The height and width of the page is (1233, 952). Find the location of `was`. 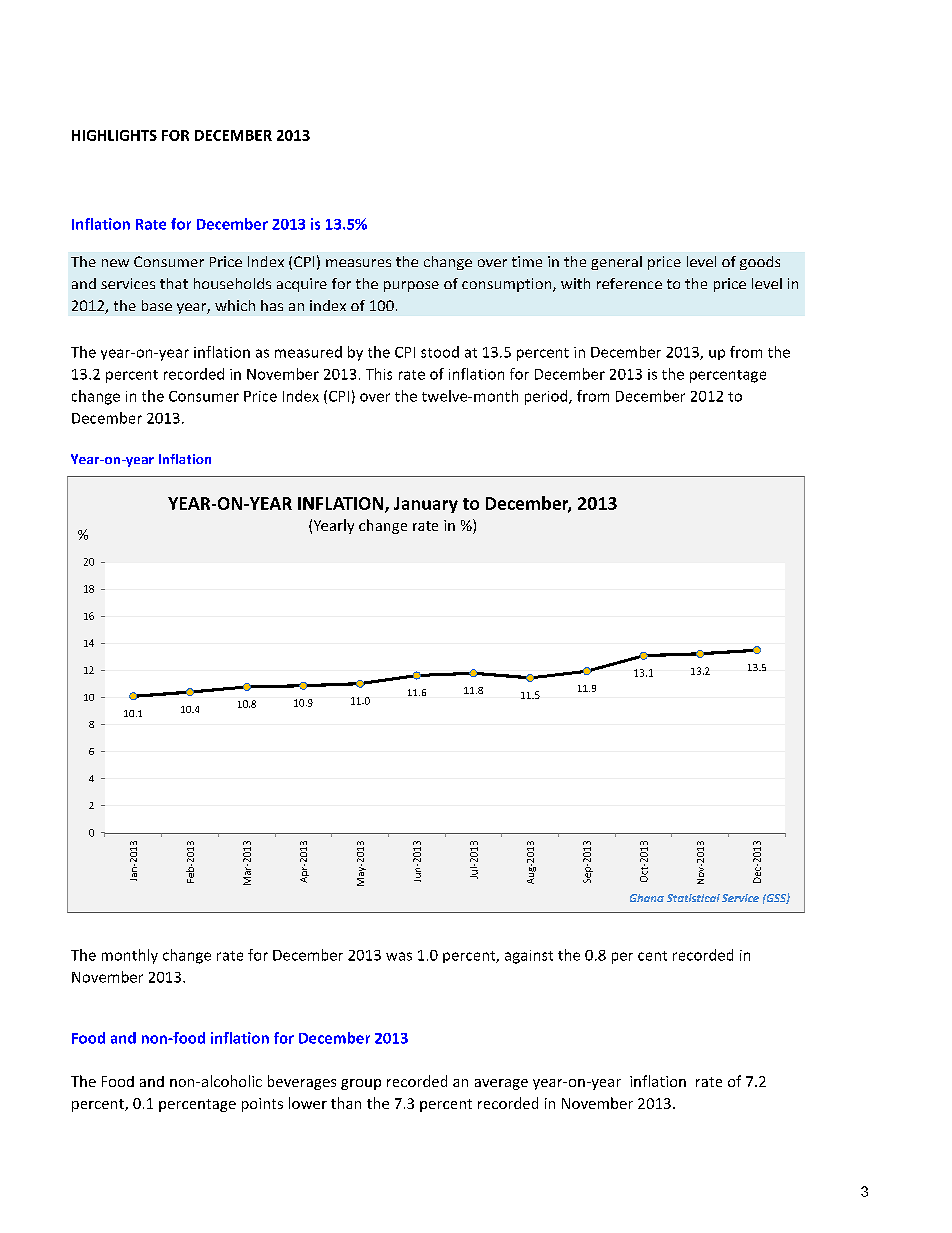

was is located at coordinates (399, 956).
